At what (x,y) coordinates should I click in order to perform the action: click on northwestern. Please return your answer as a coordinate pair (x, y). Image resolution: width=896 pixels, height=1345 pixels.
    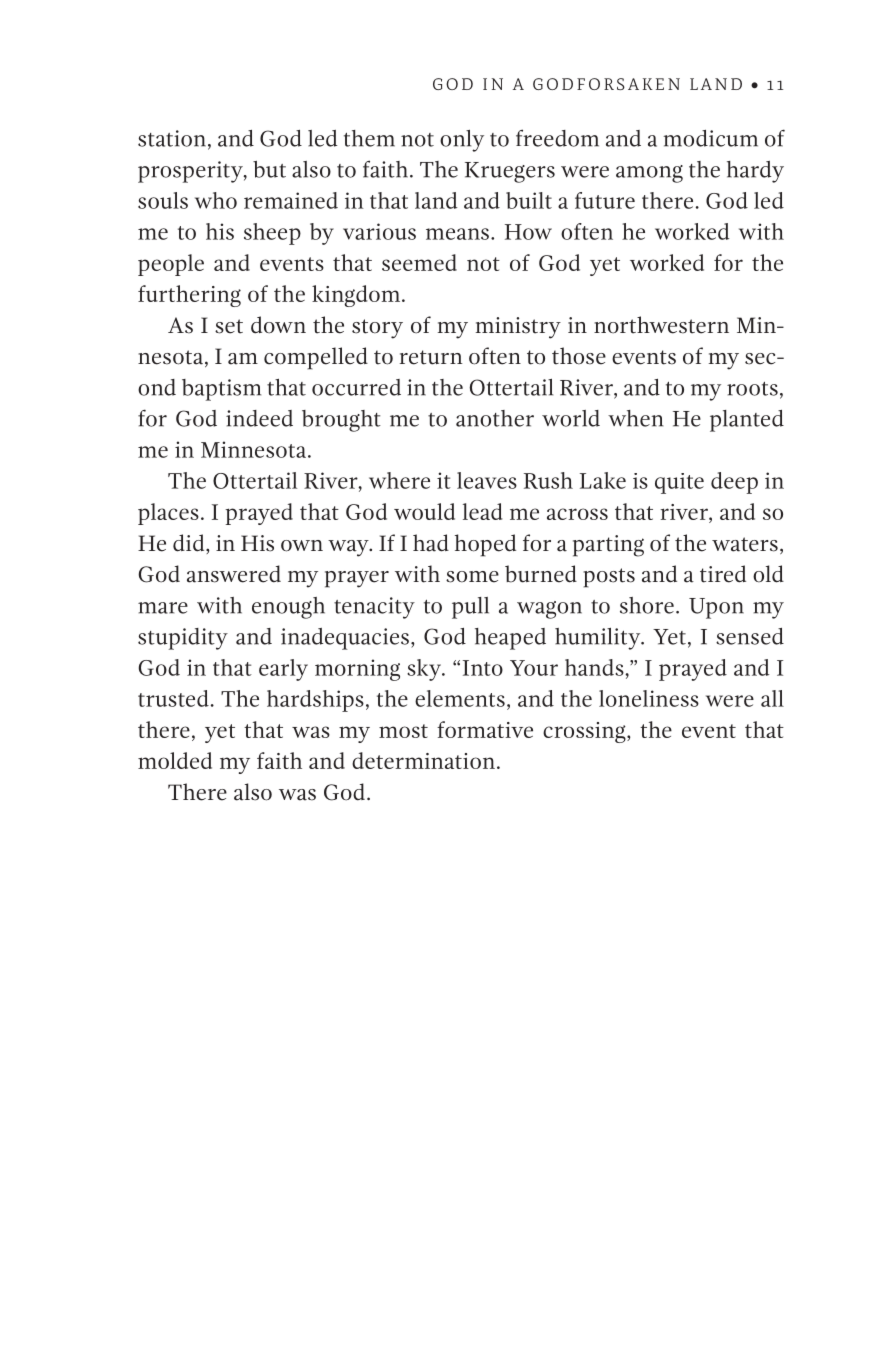
    Looking at the image, I should click on (661, 325).
